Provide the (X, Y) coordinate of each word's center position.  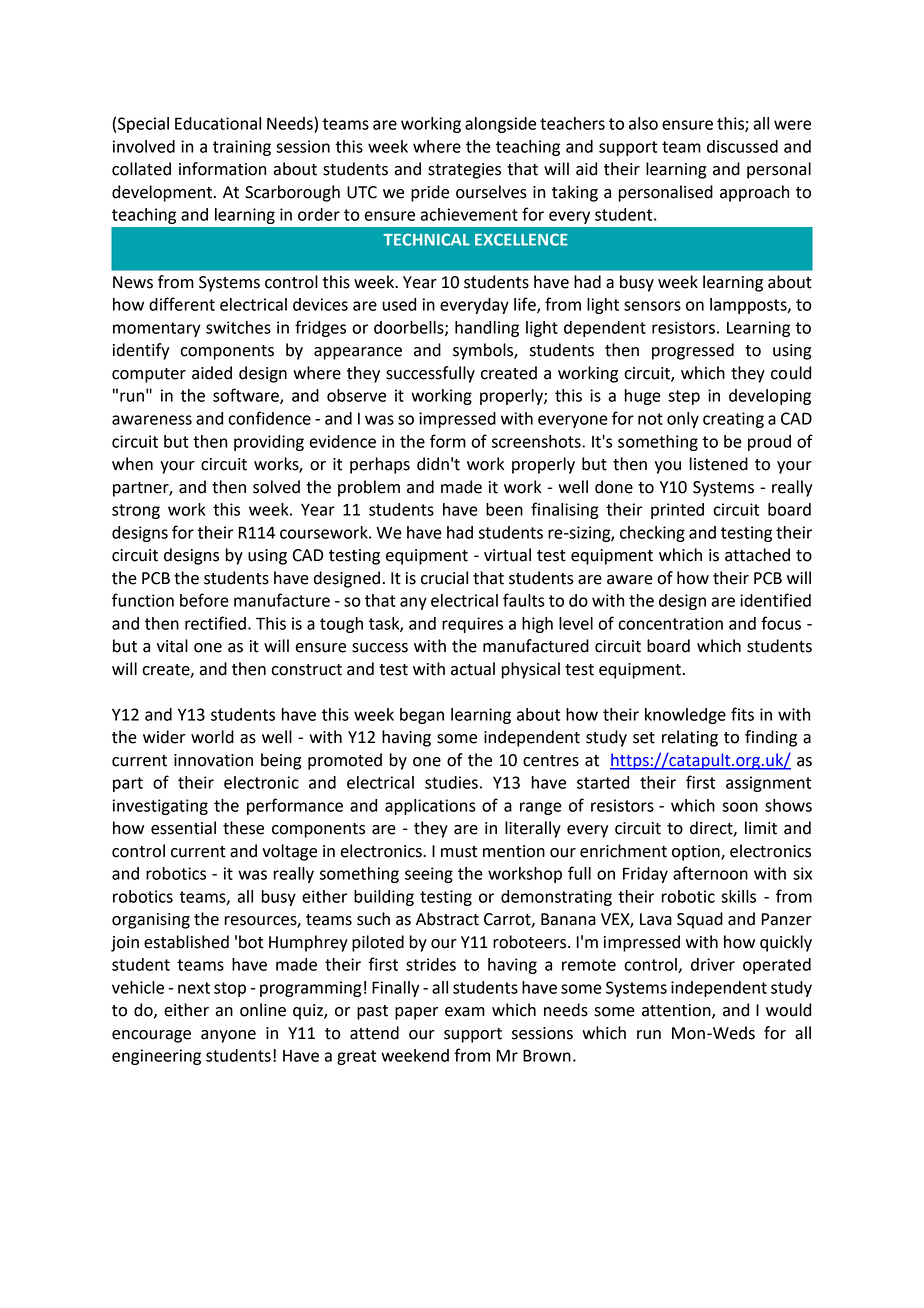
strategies (464, 171)
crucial (444, 578)
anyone (228, 1036)
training (242, 148)
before (204, 600)
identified (775, 600)
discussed (742, 146)
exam (465, 1012)
